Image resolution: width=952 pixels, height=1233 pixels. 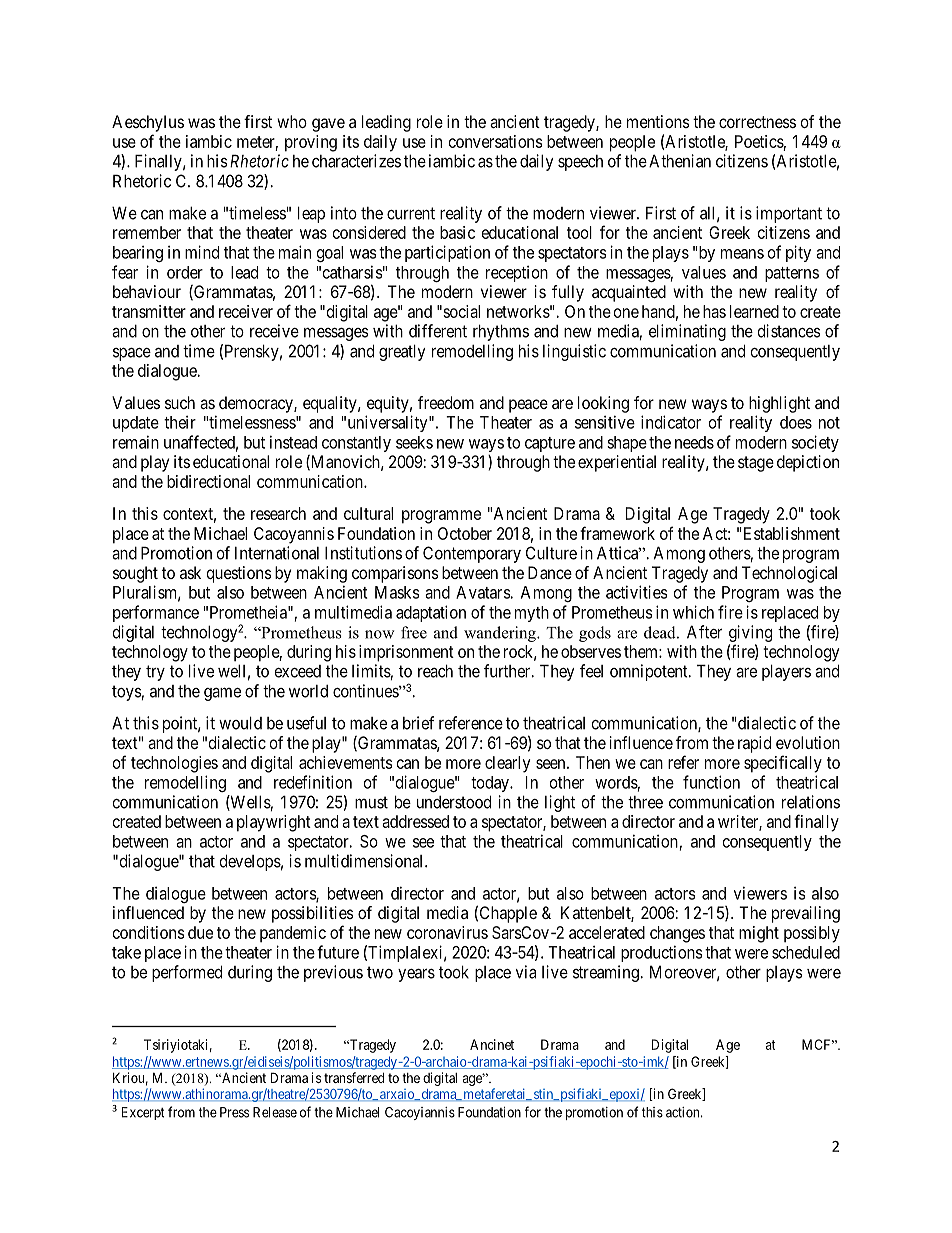 I want to click on correctness, so click(x=757, y=122).
